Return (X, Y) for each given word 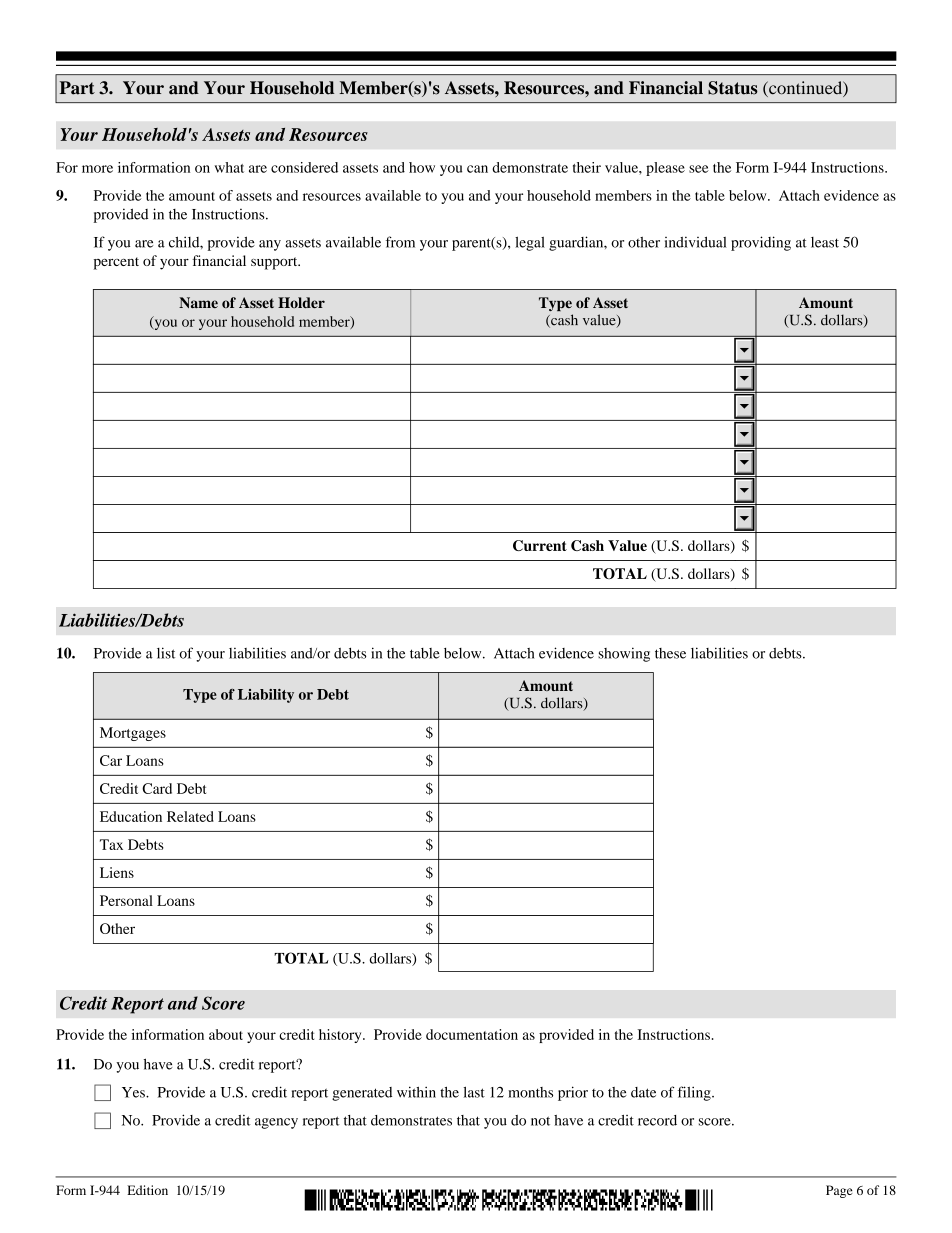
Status (733, 88)
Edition (147, 1190)
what (229, 167)
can (477, 169)
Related (190, 816)
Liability (266, 696)
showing (624, 654)
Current (540, 545)
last (474, 1092)
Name (198, 302)
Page (839, 1191)
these (670, 653)
